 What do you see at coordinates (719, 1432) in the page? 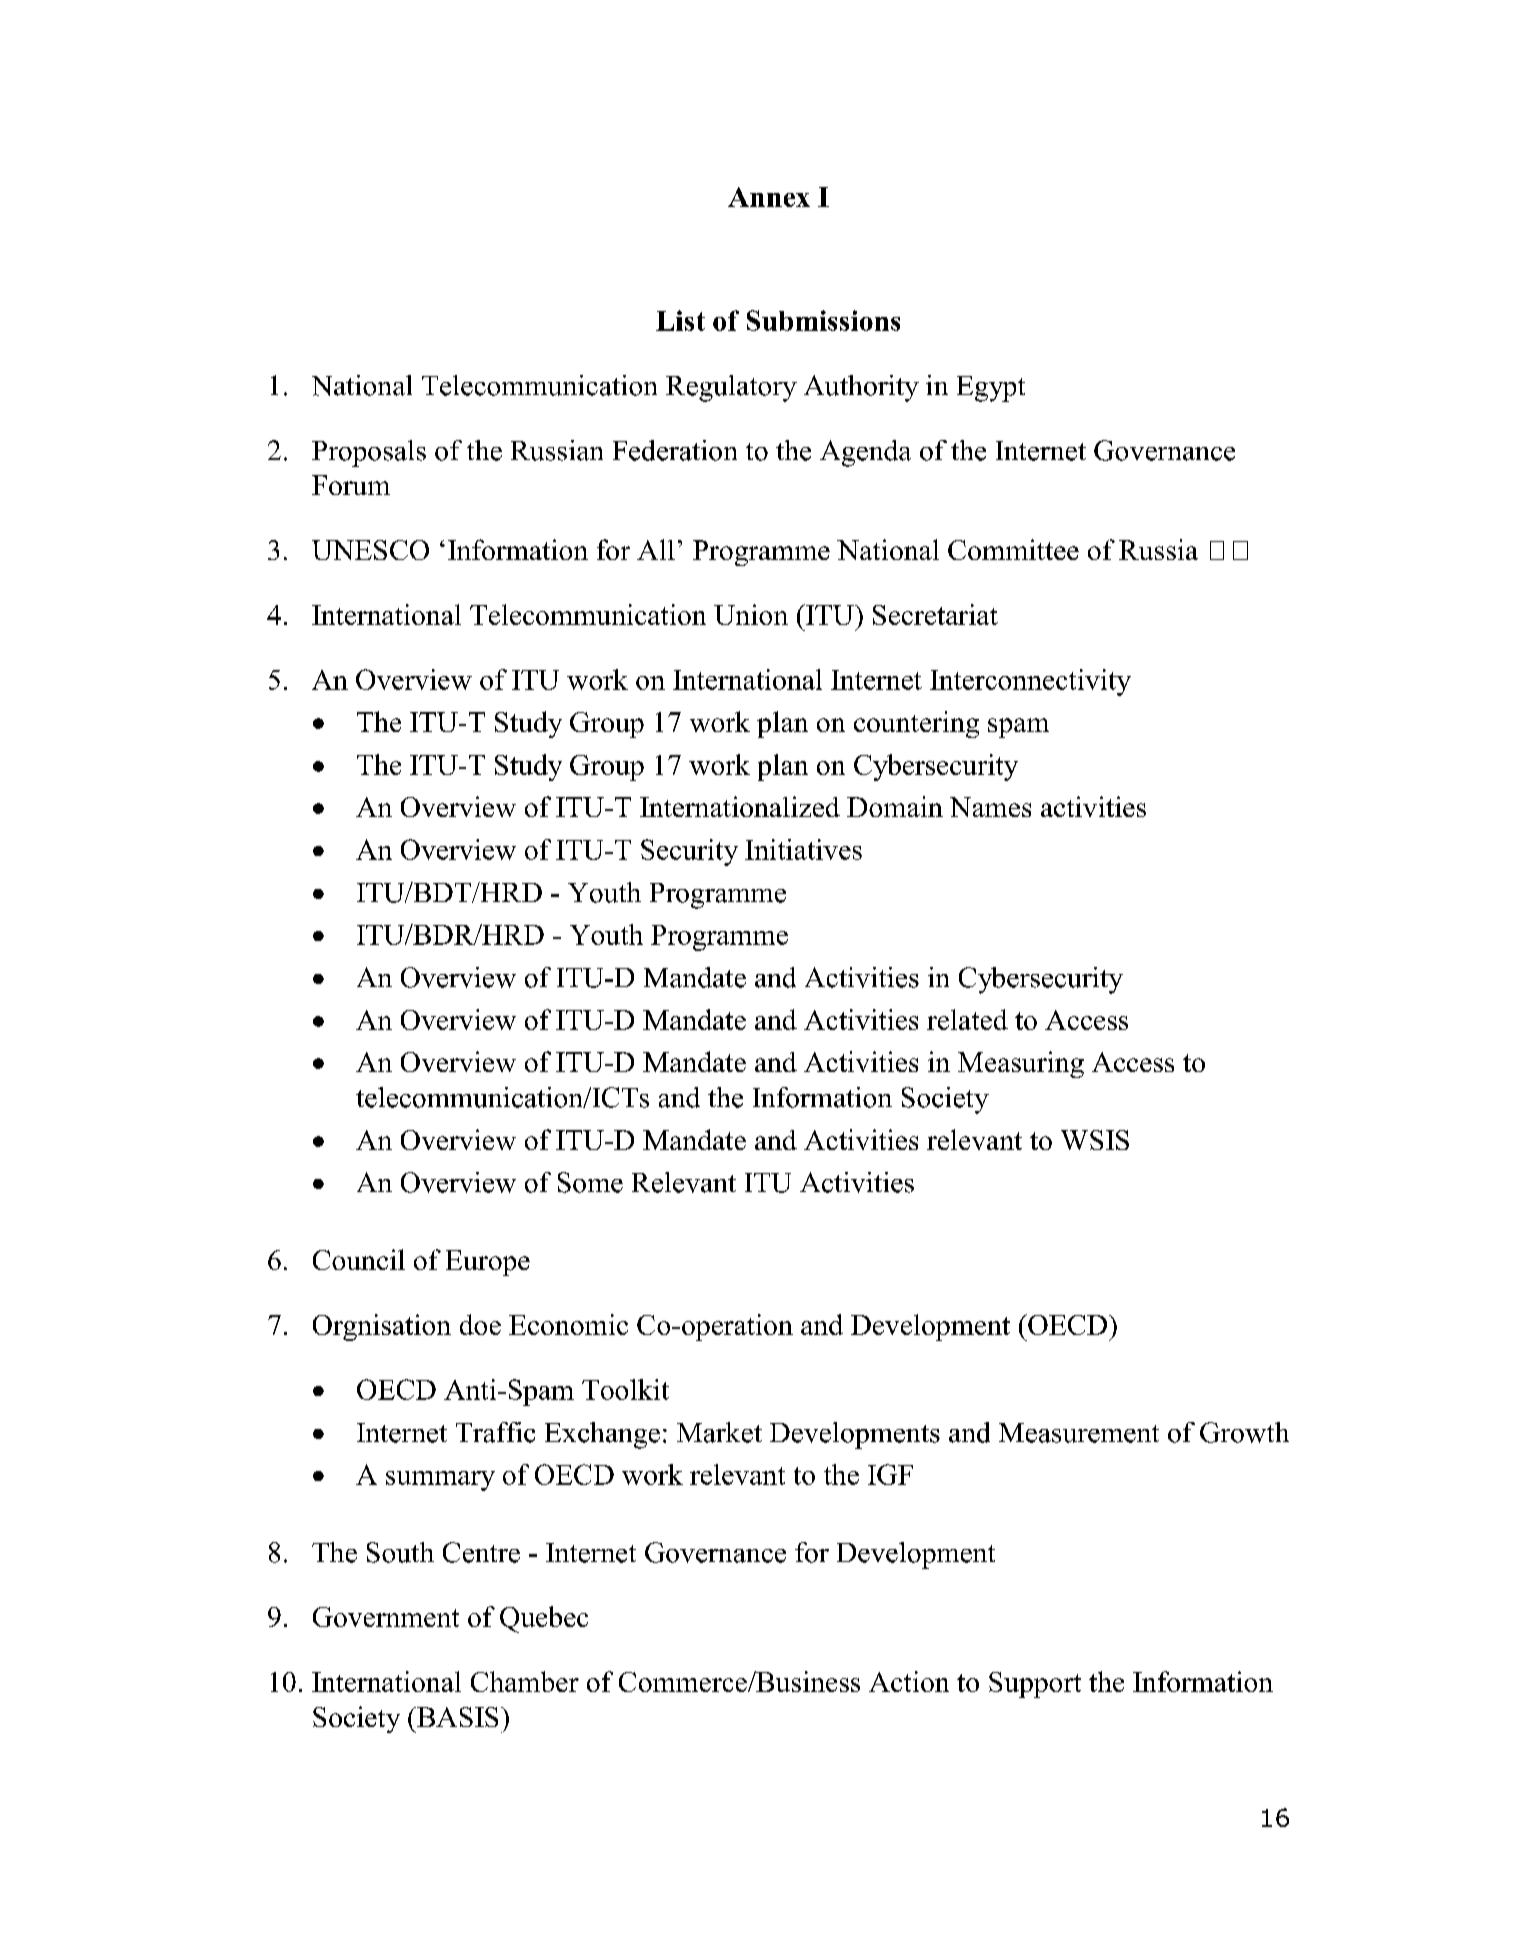
I see `Market` at bounding box center [719, 1432].
